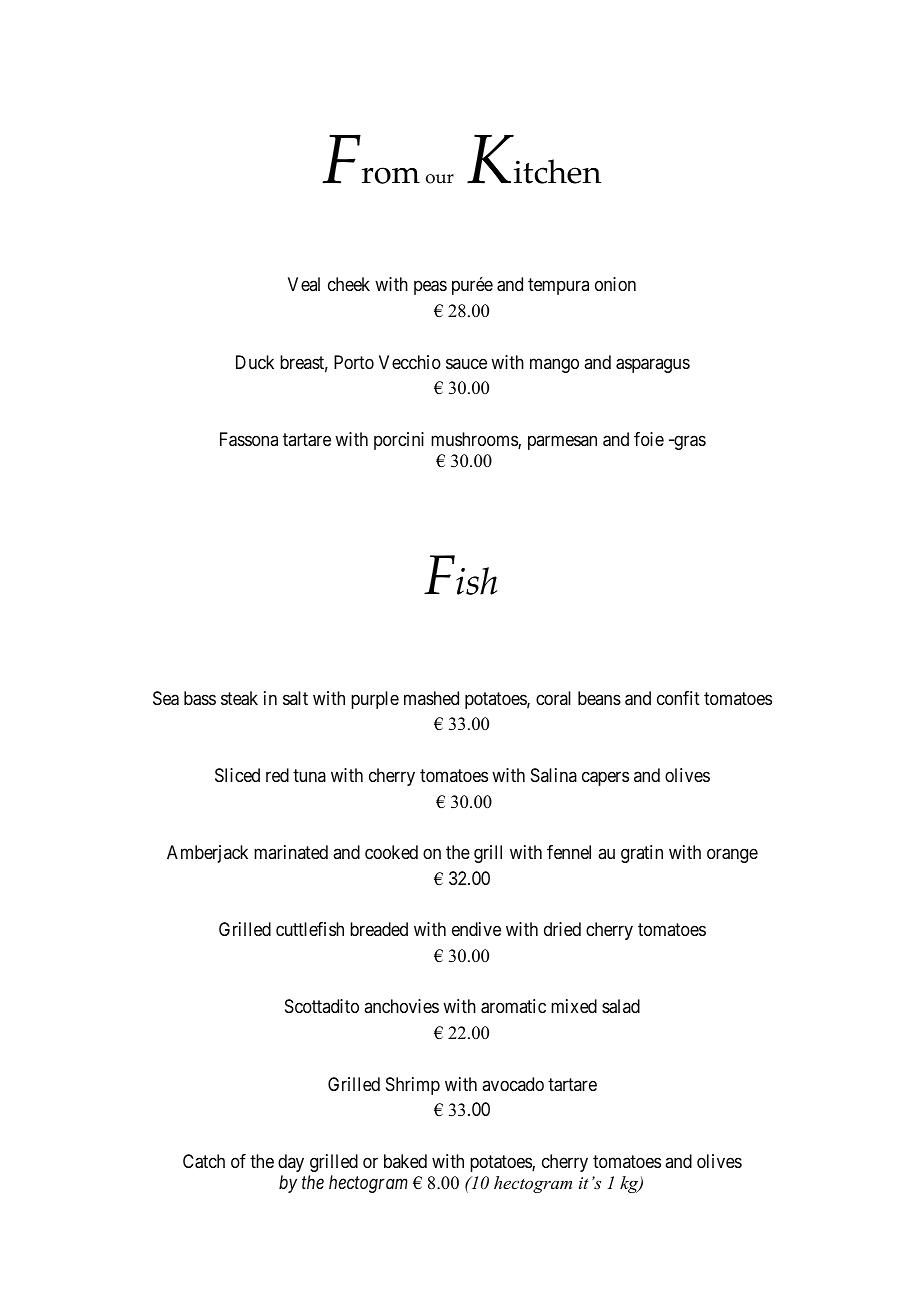 The width and height of the screenshot is (924, 1308). I want to click on baked, so click(405, 1161).
